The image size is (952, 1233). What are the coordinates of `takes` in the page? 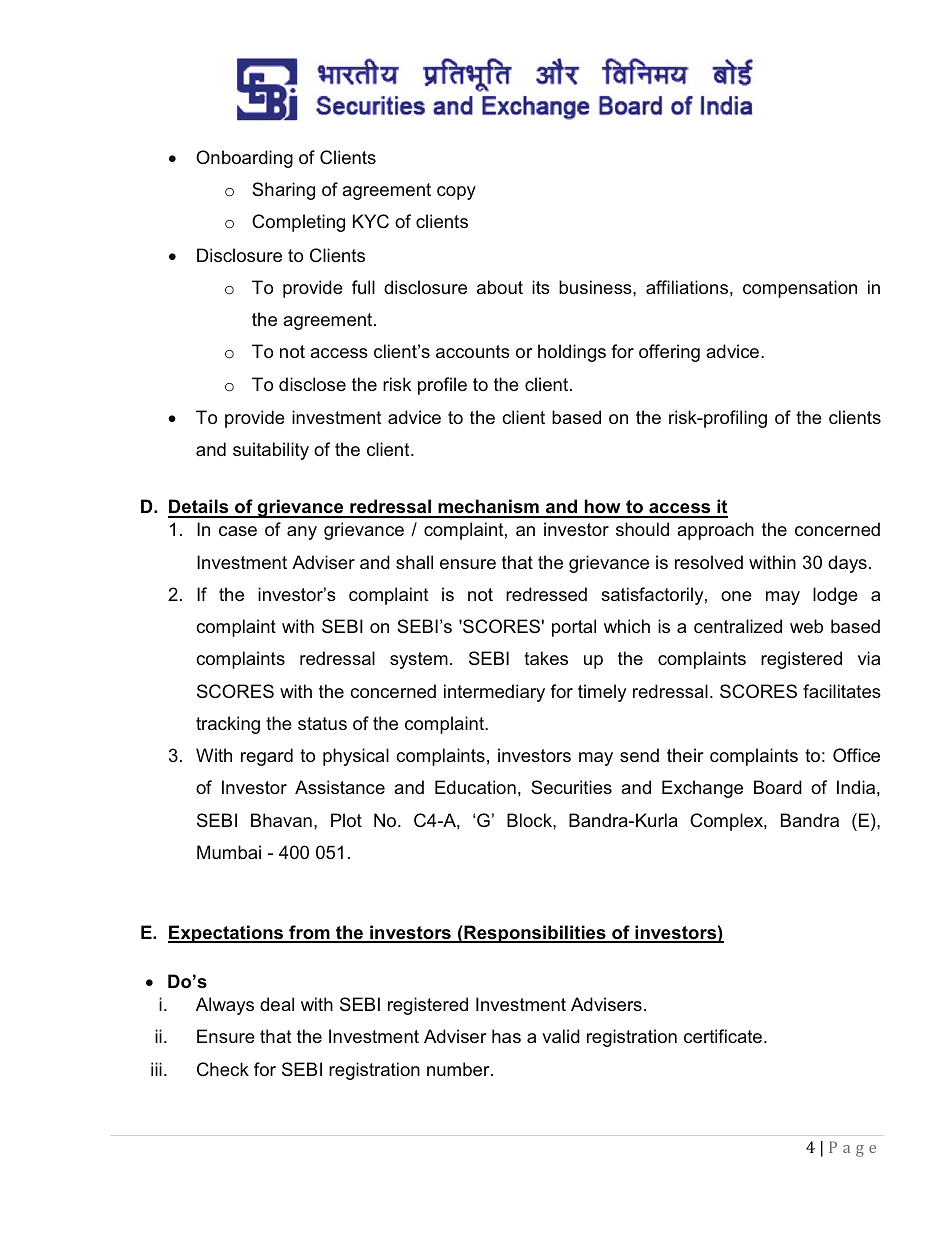 It's located at (546, 658).
